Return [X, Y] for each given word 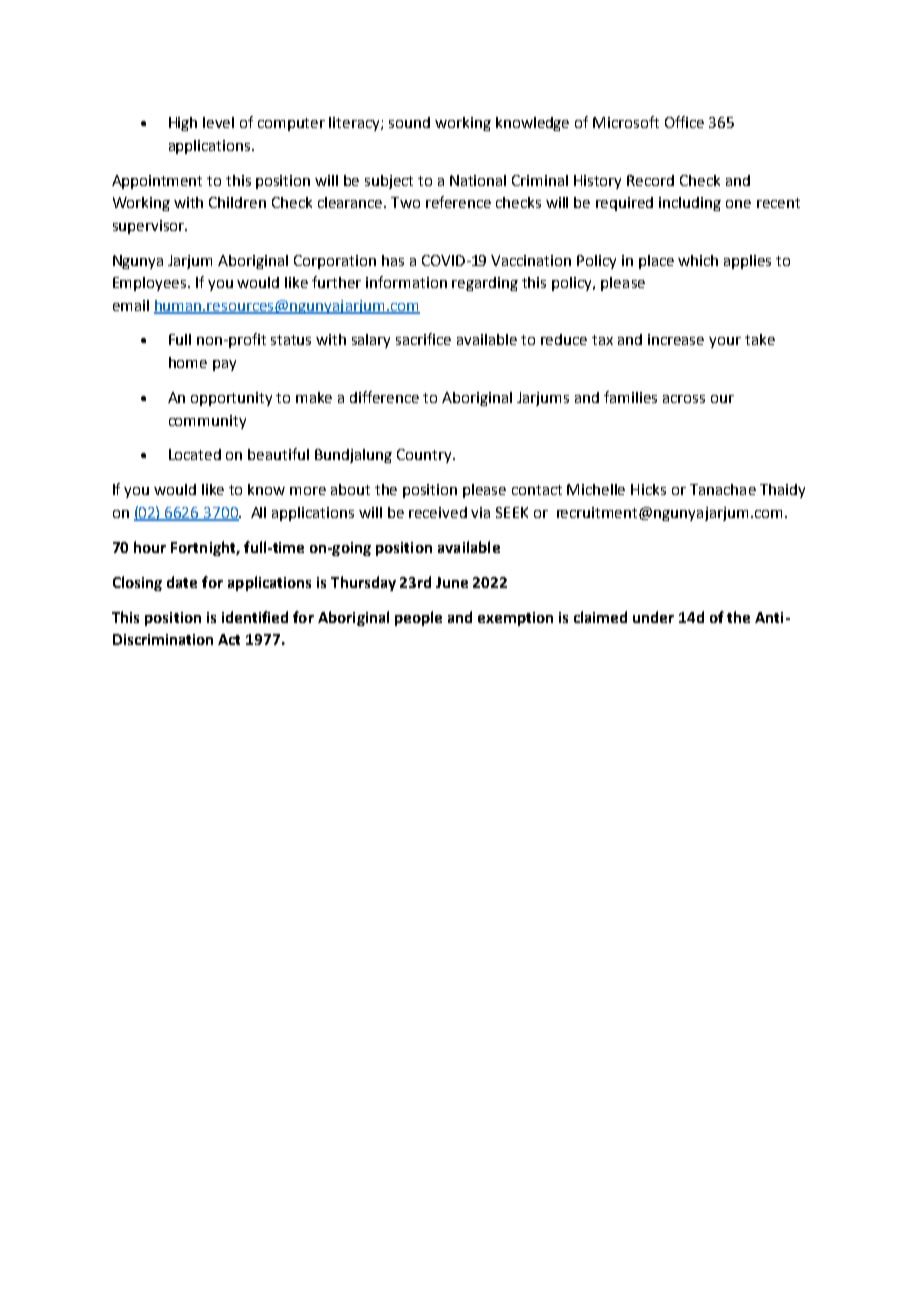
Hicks [648, 489]
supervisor [149, 227]
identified [255, 617]
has [393, 260]
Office [684, 122]
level [218, 122]
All [258, 512]
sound [409, 122]
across [684, 399]
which [698, 260]
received [438, 512]
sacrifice [423, 339]
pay [224, 365]
